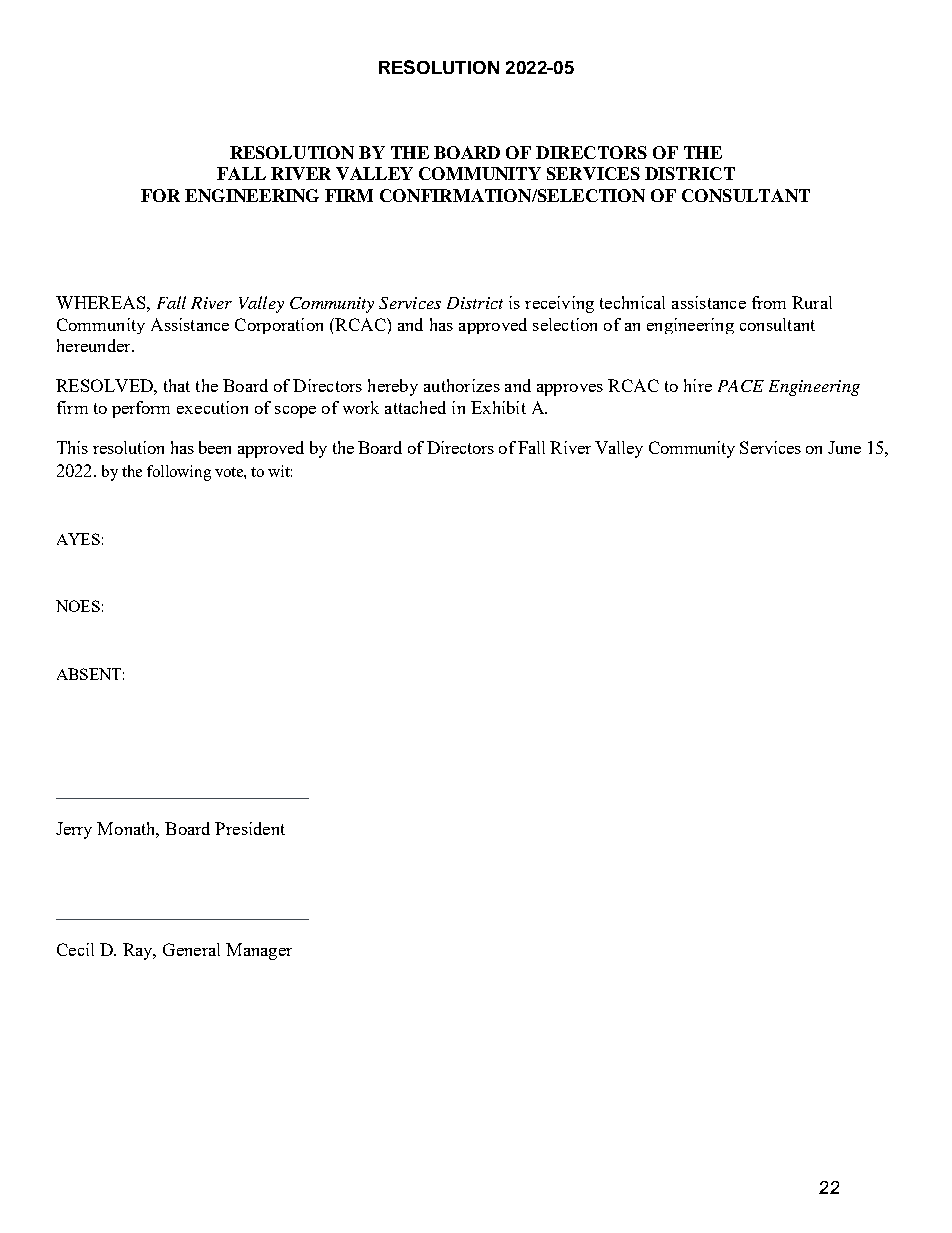 The image size is (952, 1233). Describe the element at coordinates (769, 302) in the document. I see `from` at that location.
